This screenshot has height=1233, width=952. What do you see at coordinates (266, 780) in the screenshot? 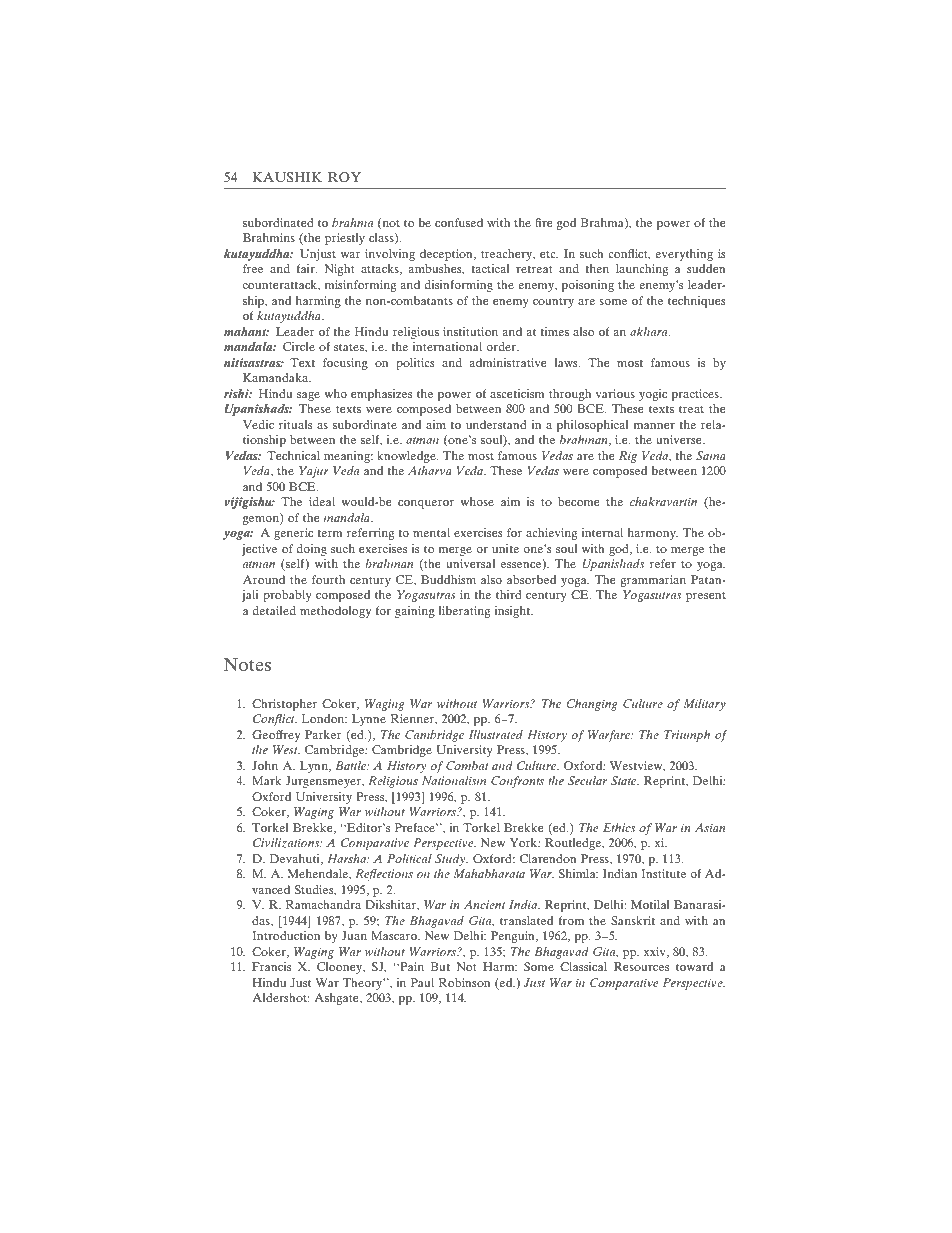
I see `Mark` at bounding box center [266, 780].
